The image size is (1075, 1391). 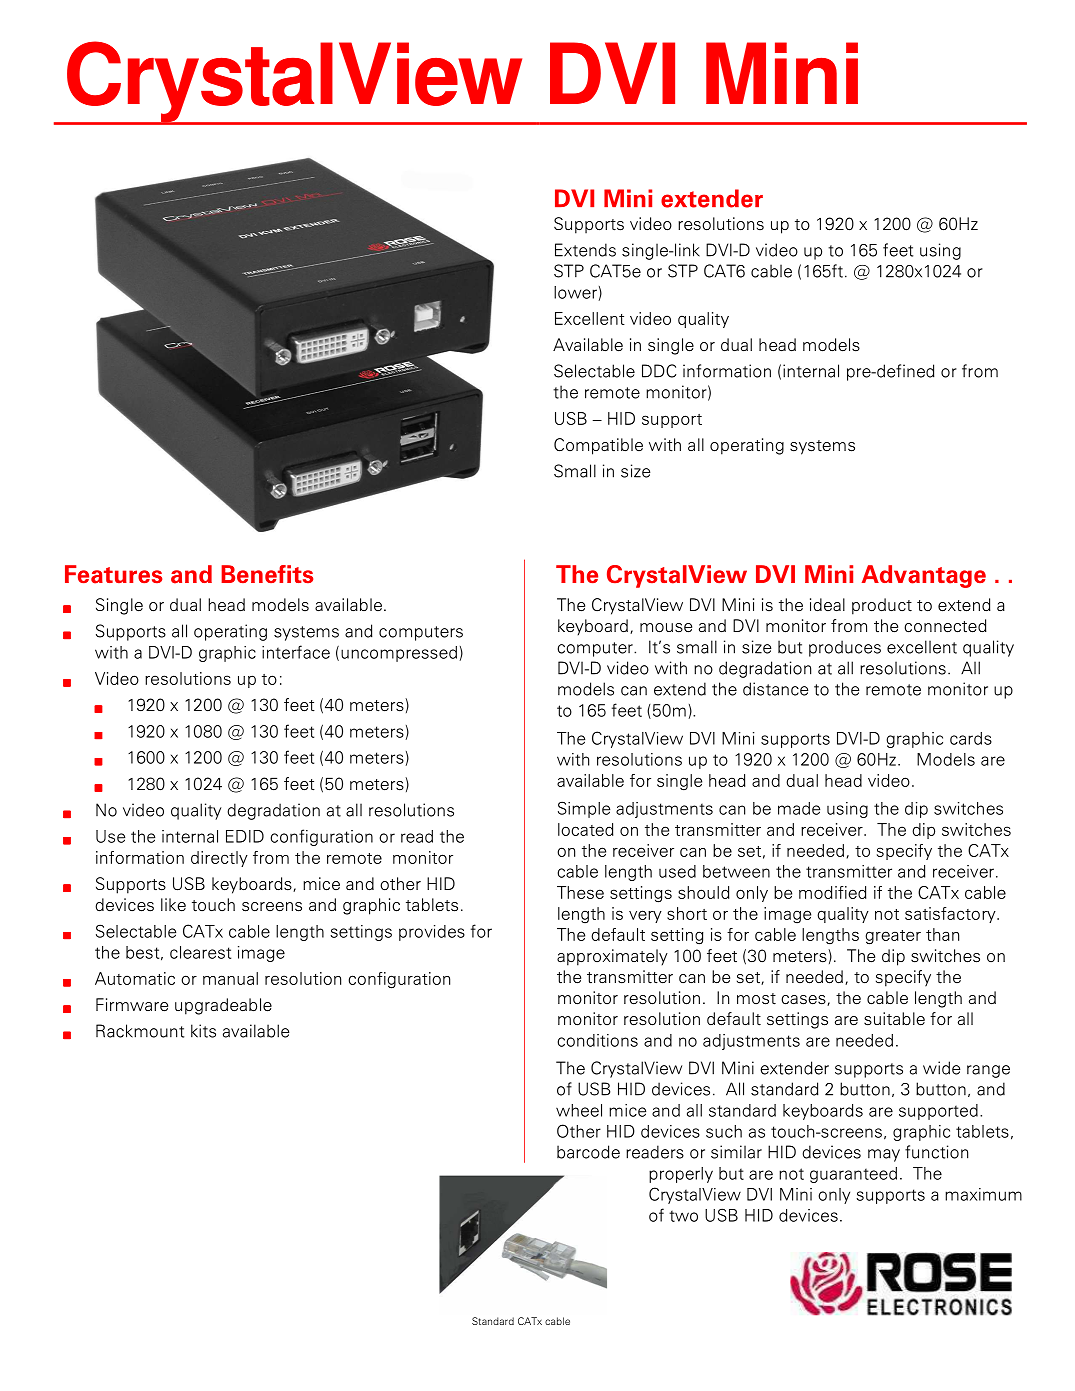 I want to click on mouse, so click(x=666, y=628).
